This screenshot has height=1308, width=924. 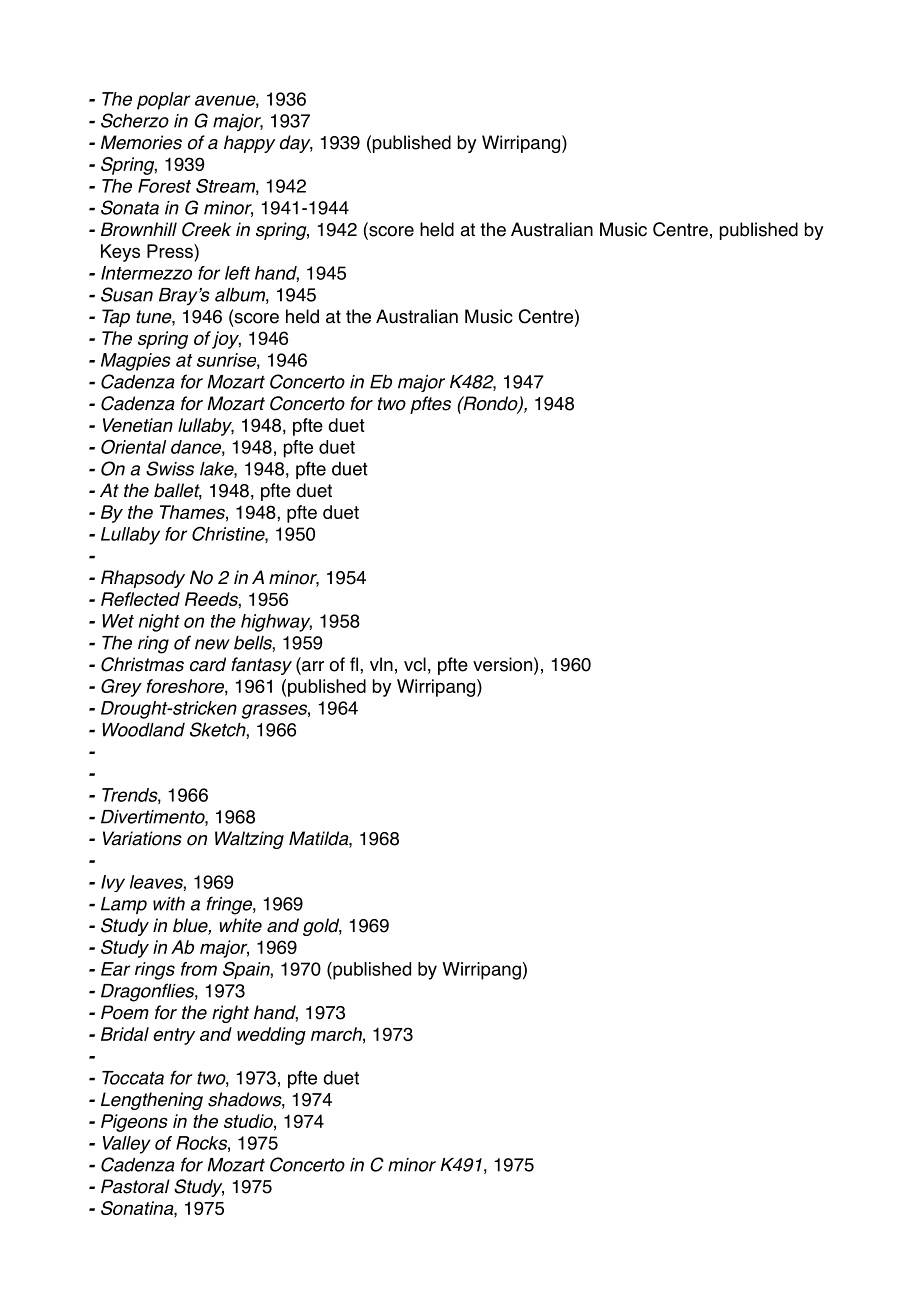 What do you see at coordinates (135, 1186) in the screenshot?
I see `Pastoral` at bounding box center [135, 1186].
